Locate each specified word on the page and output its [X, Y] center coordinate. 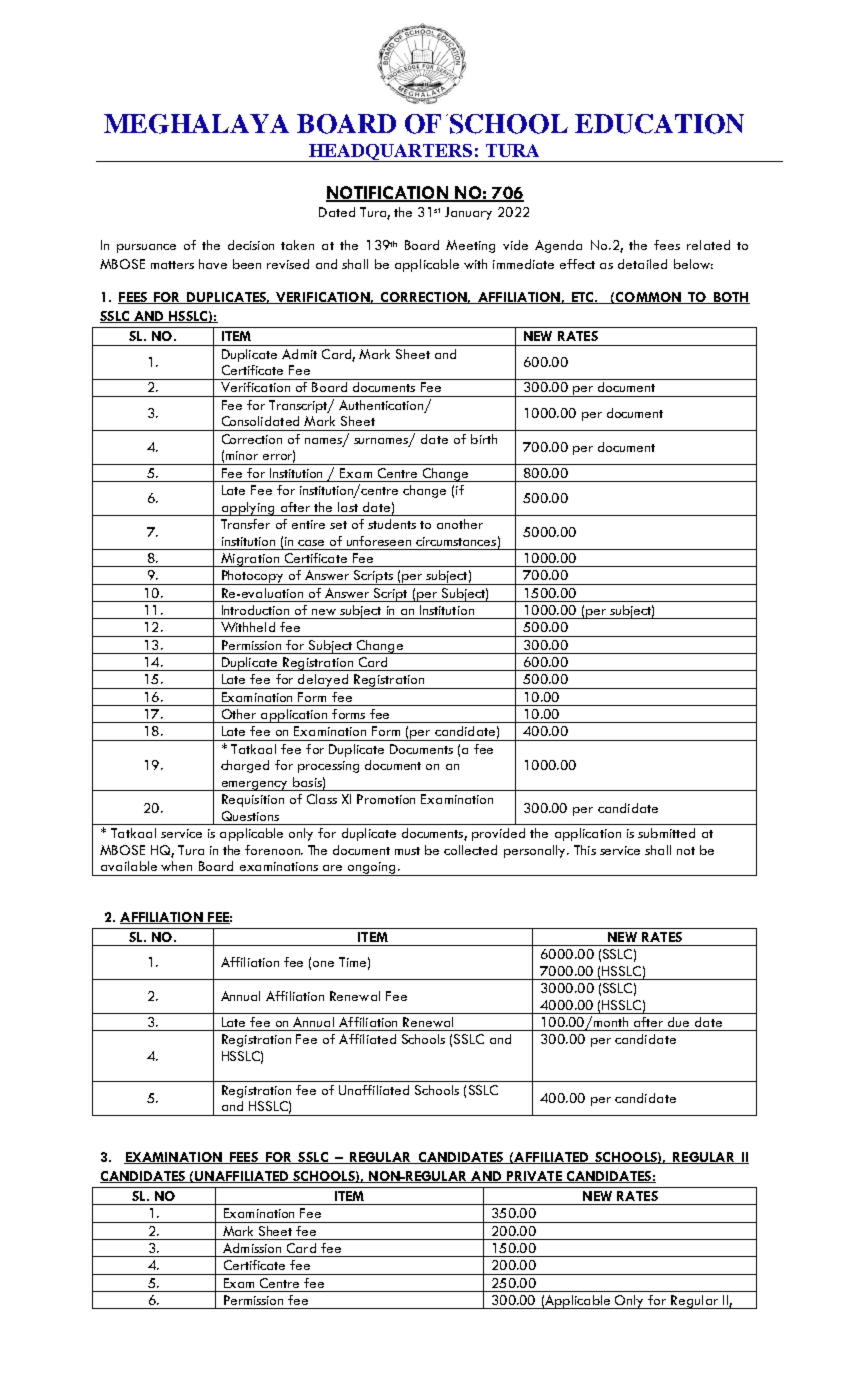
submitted [666, 833]
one [323, 964]
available [129, 866]
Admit [299, 354]
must [407, 851]
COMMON [648, 298]
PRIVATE [534, 1177]
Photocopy [252, 577]
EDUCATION [659, 124]
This [585, 850]
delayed [323, 681]
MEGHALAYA [196, 124]
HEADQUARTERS [391, 153]
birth [484, 439]
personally [536, 851]
